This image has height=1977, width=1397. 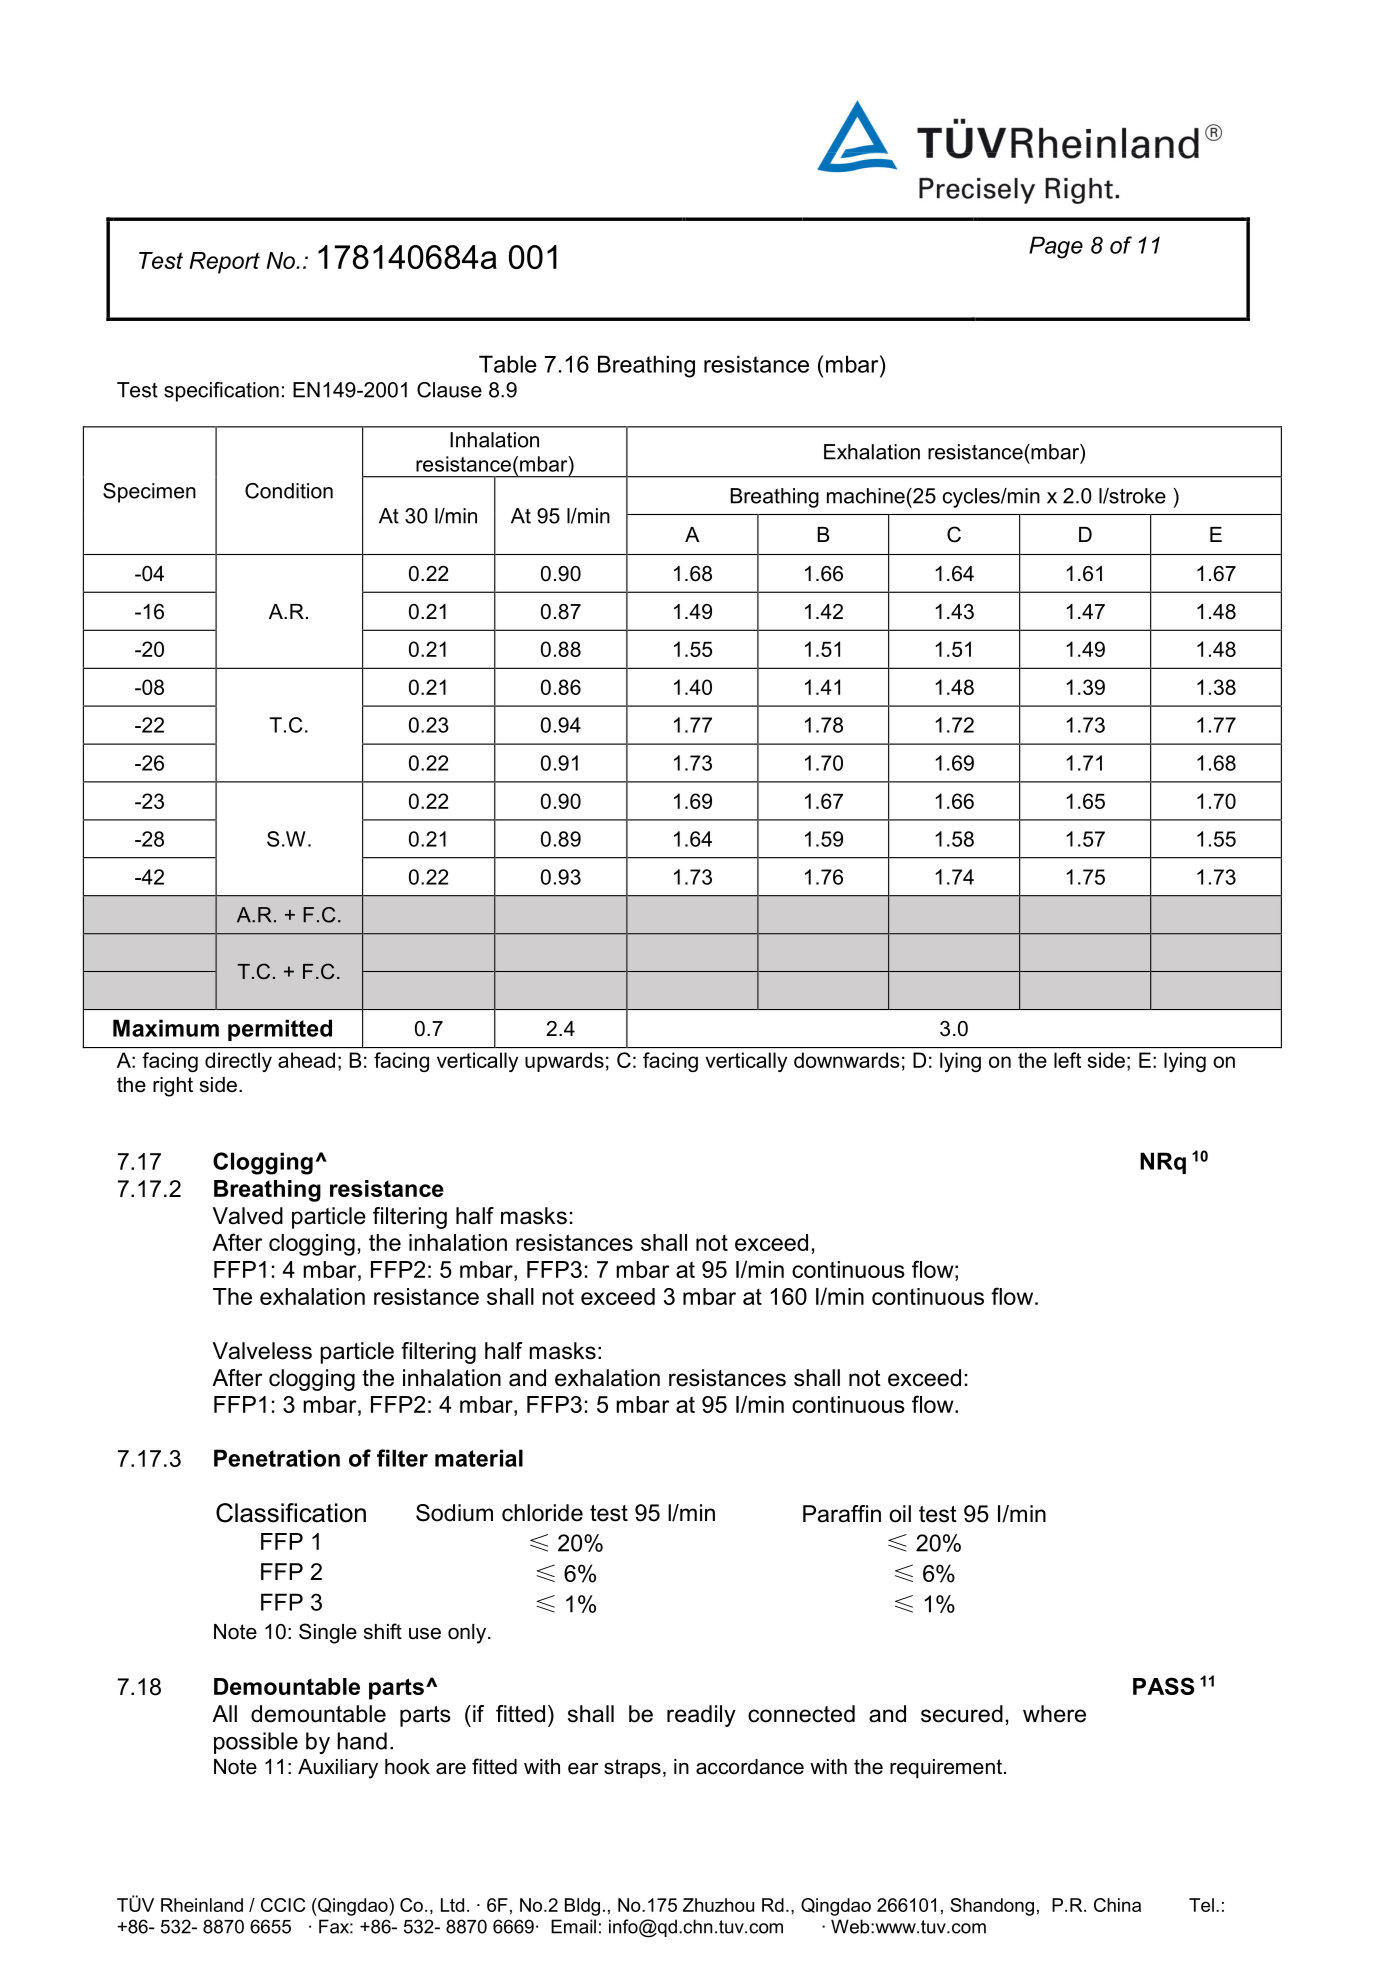 I want to click on Page, so click(x=1056, y=247).
